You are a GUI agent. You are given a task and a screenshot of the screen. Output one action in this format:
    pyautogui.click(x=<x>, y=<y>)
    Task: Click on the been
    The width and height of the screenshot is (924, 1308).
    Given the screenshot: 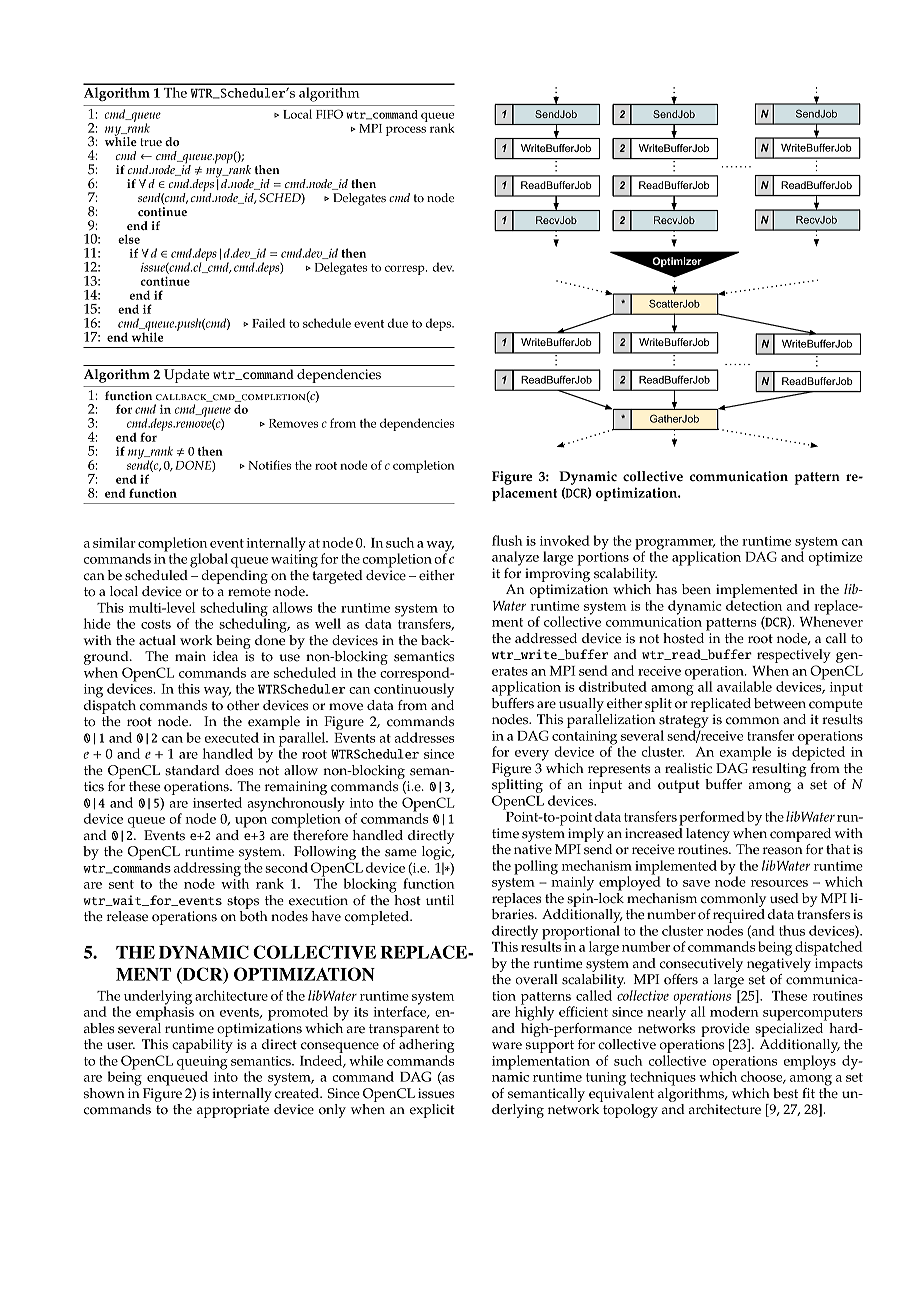 What is the action you would take?
    pyautogui.click(x=696, y=589)
